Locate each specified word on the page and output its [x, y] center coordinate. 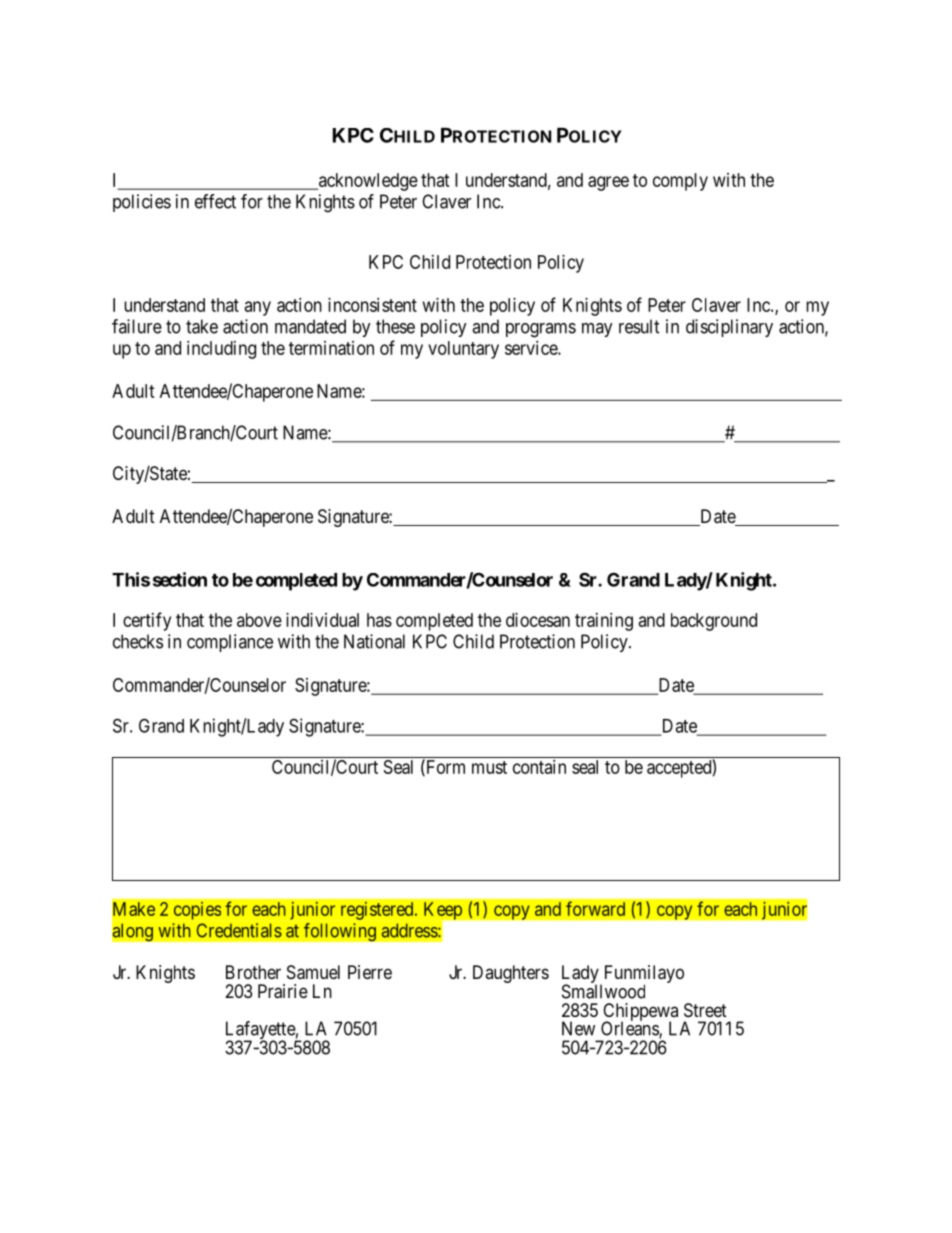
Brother [253, 972]
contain [539, 767]
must [489, 767]
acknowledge [367, 182]
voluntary [463, 350]
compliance [230, 643]
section [180, 579]
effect [215, 201]
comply [680, 182]
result [639, 326]
